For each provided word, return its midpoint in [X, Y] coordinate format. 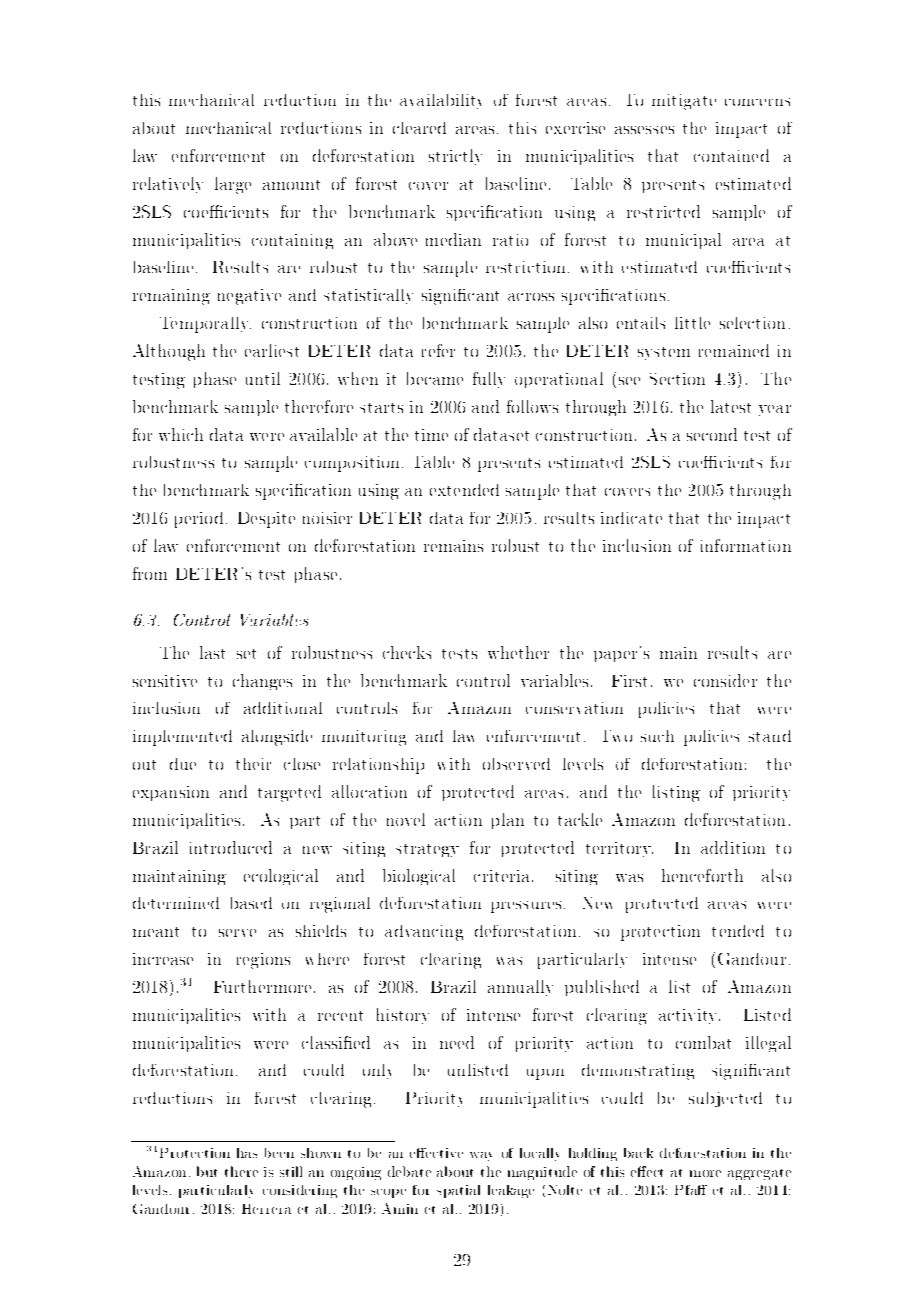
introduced [231, 847]
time [431, 435]
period [199, 520]
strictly [455, 157]
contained [731, 155]
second [712, 434]
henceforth [702, 875]
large [233, 185]
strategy [427, 850]
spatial [458, 1191]
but [207, 1171]
